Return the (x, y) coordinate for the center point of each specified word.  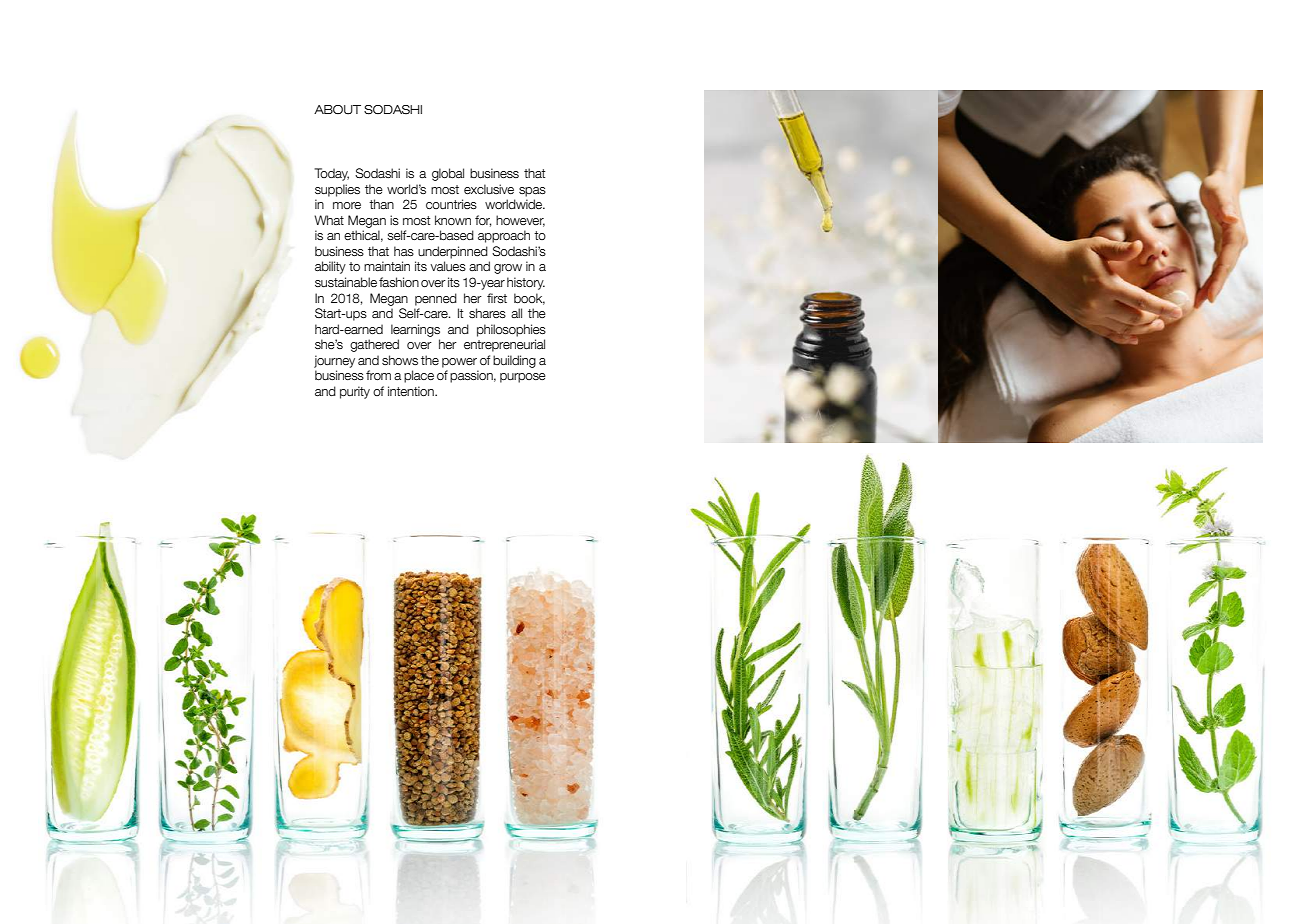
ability (330, 267)
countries (451, 204)
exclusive (489, 189)
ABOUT (337, 110)
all (516, 313)
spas (532, 192)
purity (355, 392)
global (448, 174)
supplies (337, 190)
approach (504, 236)
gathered (374, 345)
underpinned (453, 252)
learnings (415, 330)
